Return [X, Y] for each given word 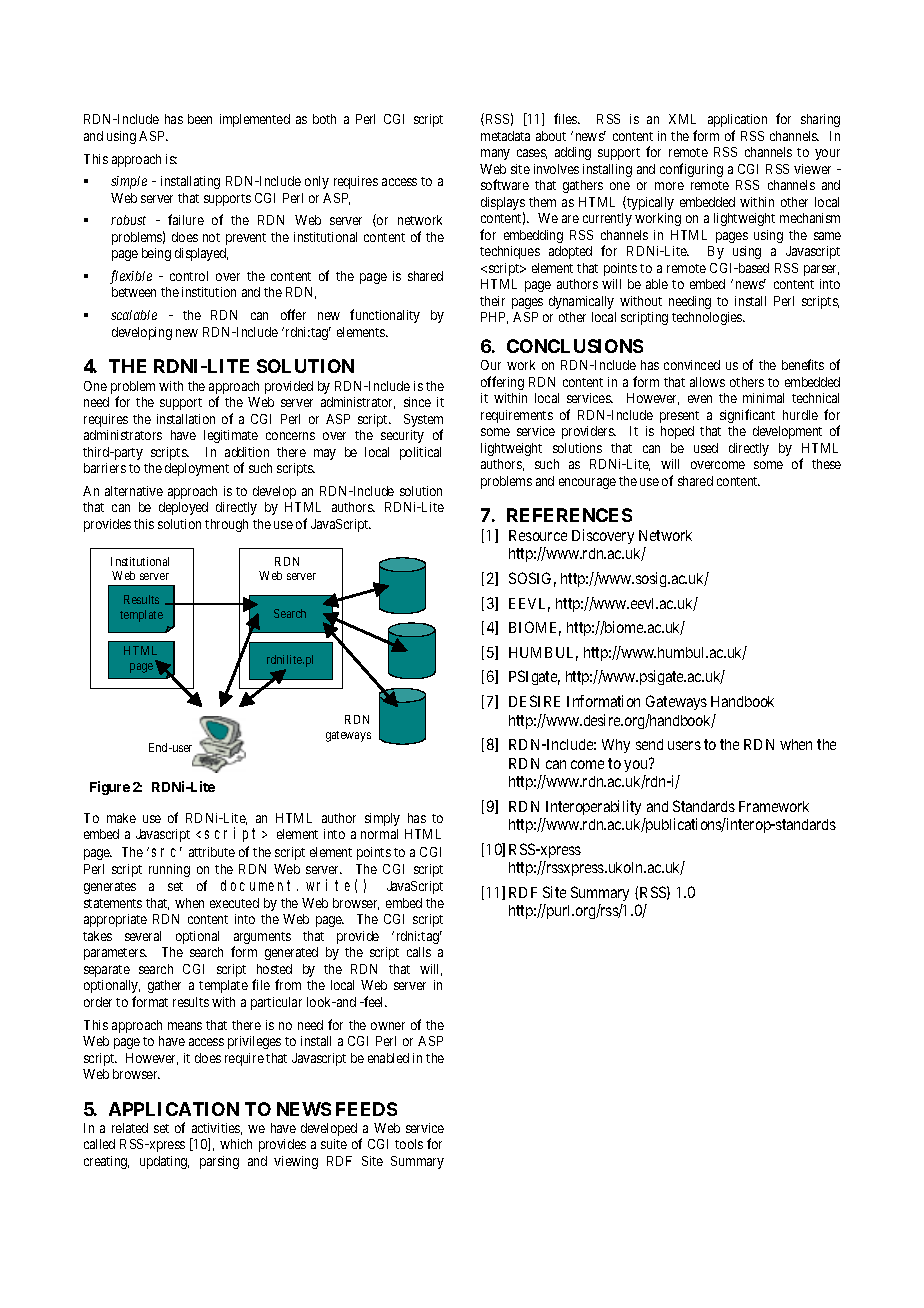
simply [382, 819]
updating [164, 1162]
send [649, 744]
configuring [691, 170]
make [121, 818]
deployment [197, 469]
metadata [505, 136]
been [200, 119]
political [420, 453]
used [706, 448]
